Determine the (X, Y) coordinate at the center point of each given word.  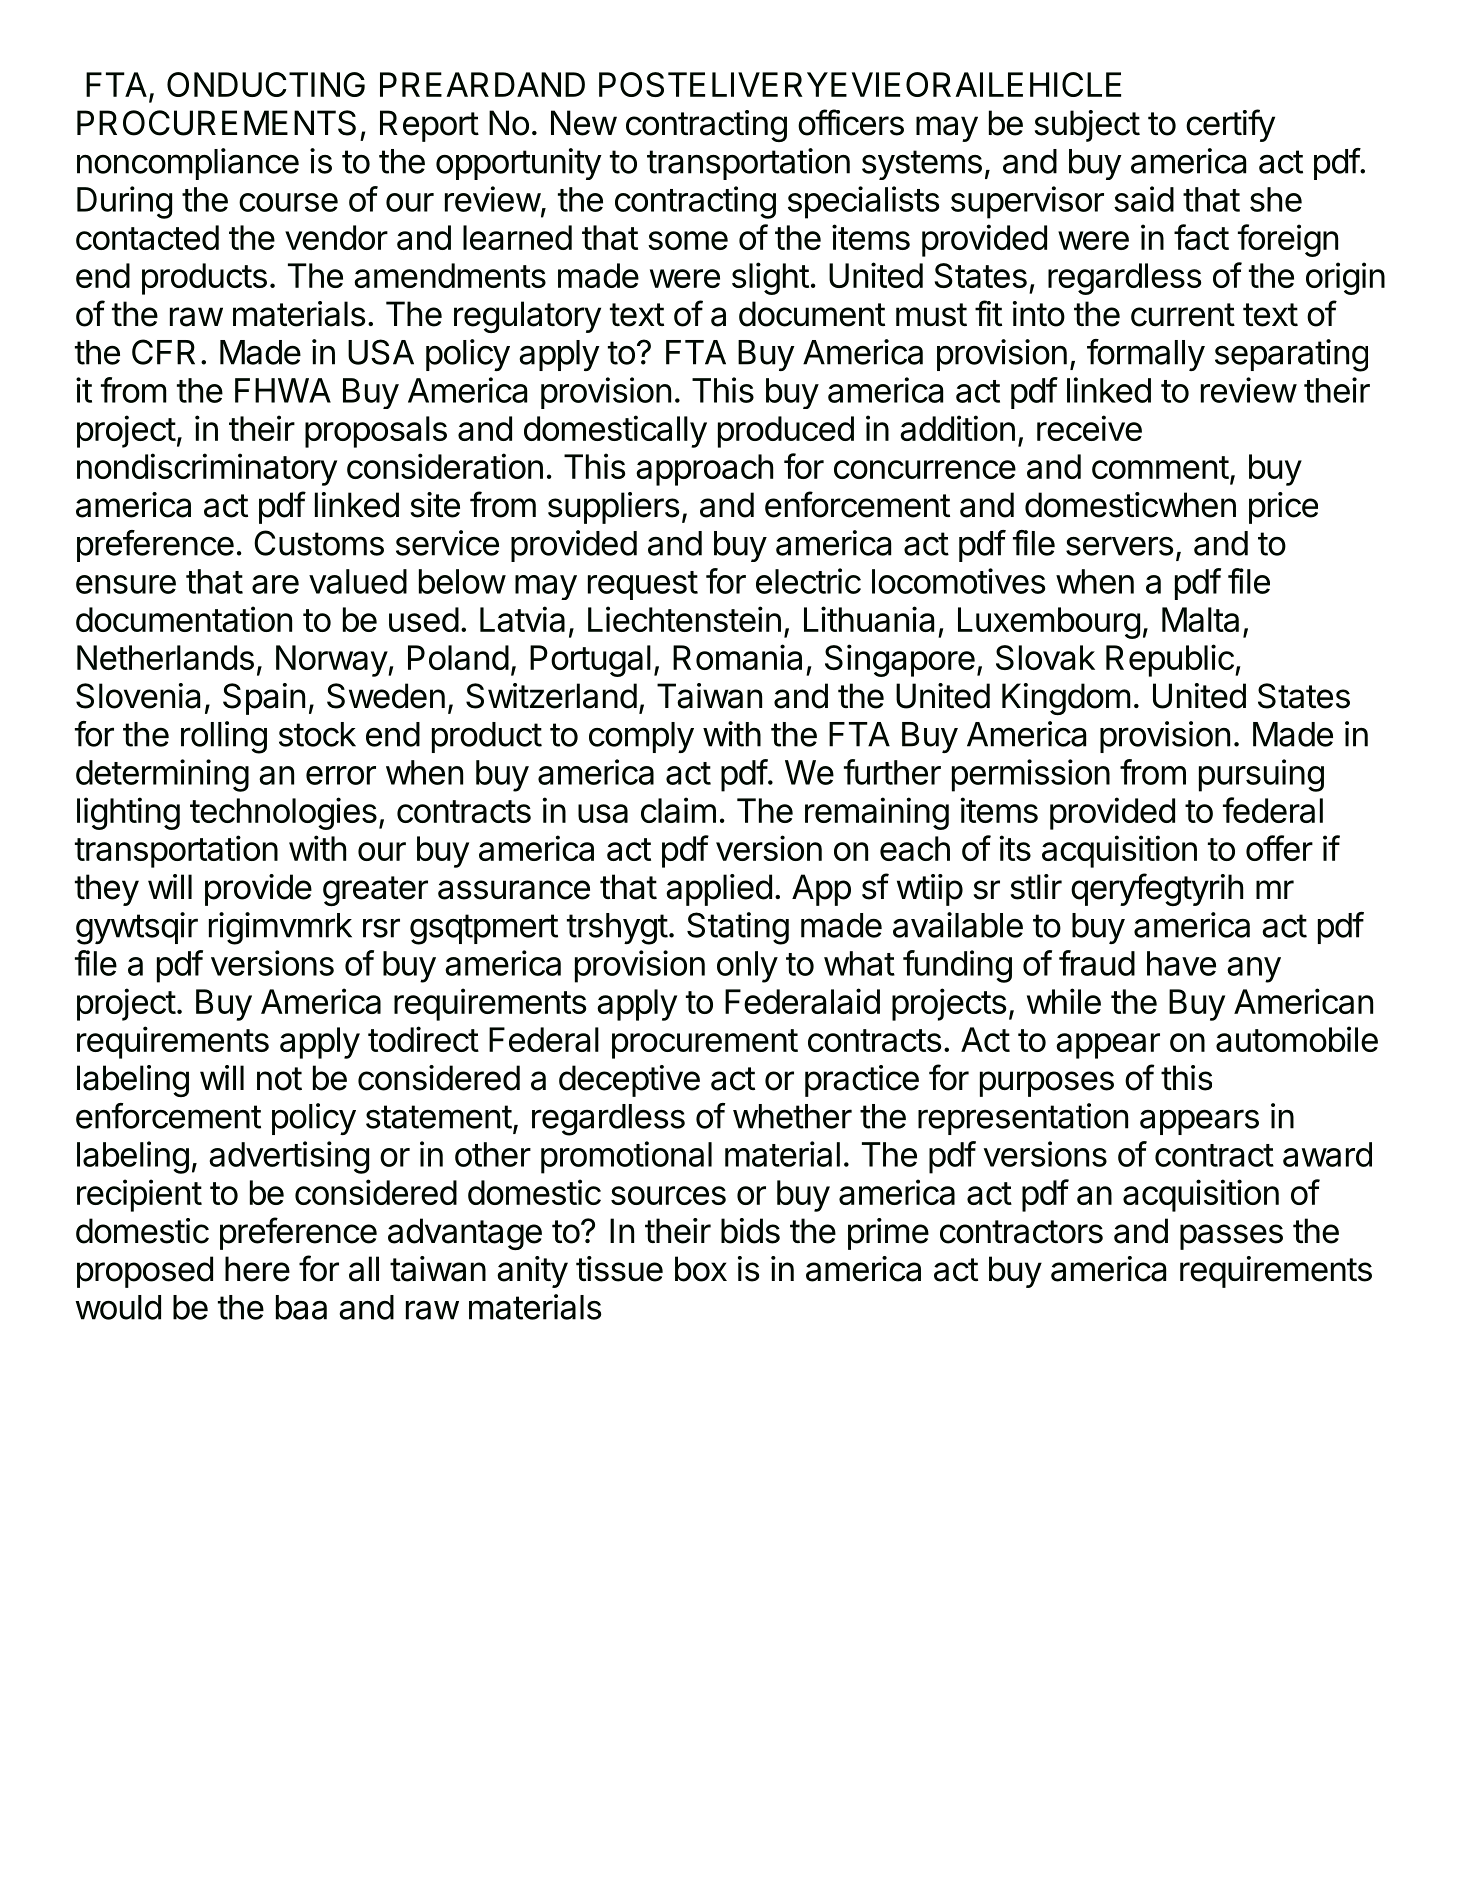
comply (641, 737)
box (701, 1269)
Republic (1171, 660)
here (257, 1269)
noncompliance (188, 164)
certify (1230, 125)
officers (851, 122)
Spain (264, 699)
